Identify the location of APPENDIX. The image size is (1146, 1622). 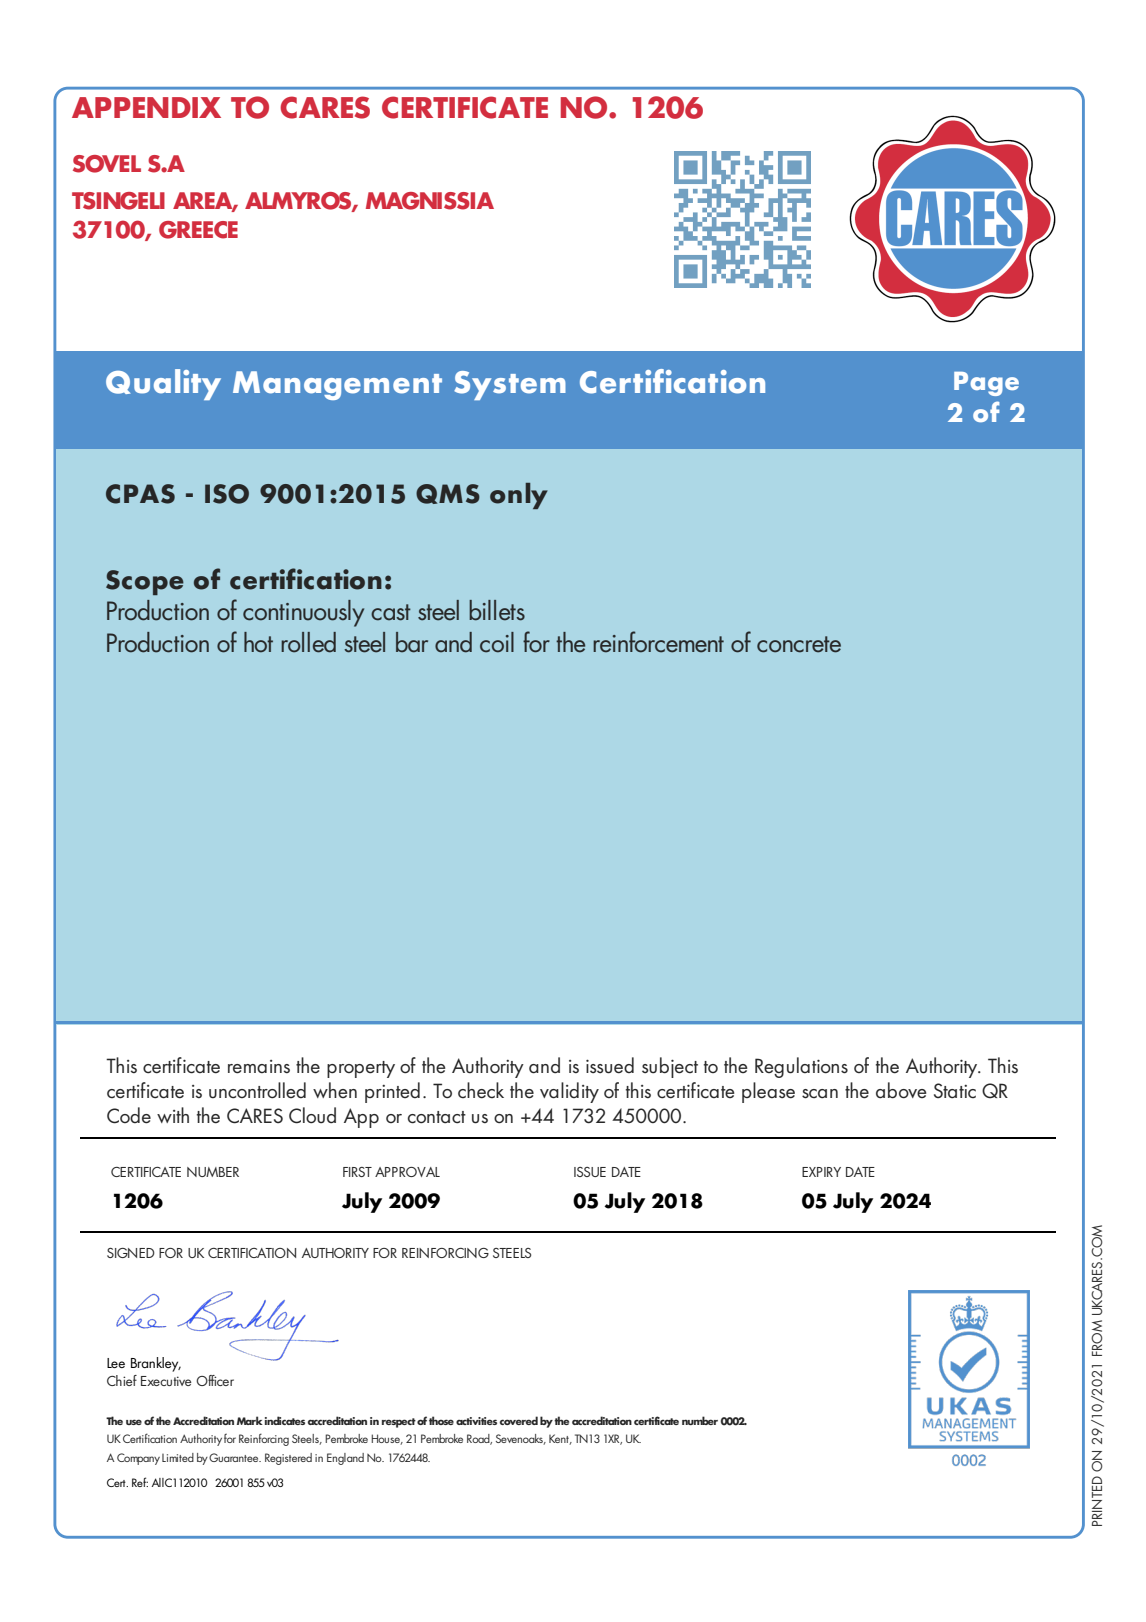
(146, 107).
